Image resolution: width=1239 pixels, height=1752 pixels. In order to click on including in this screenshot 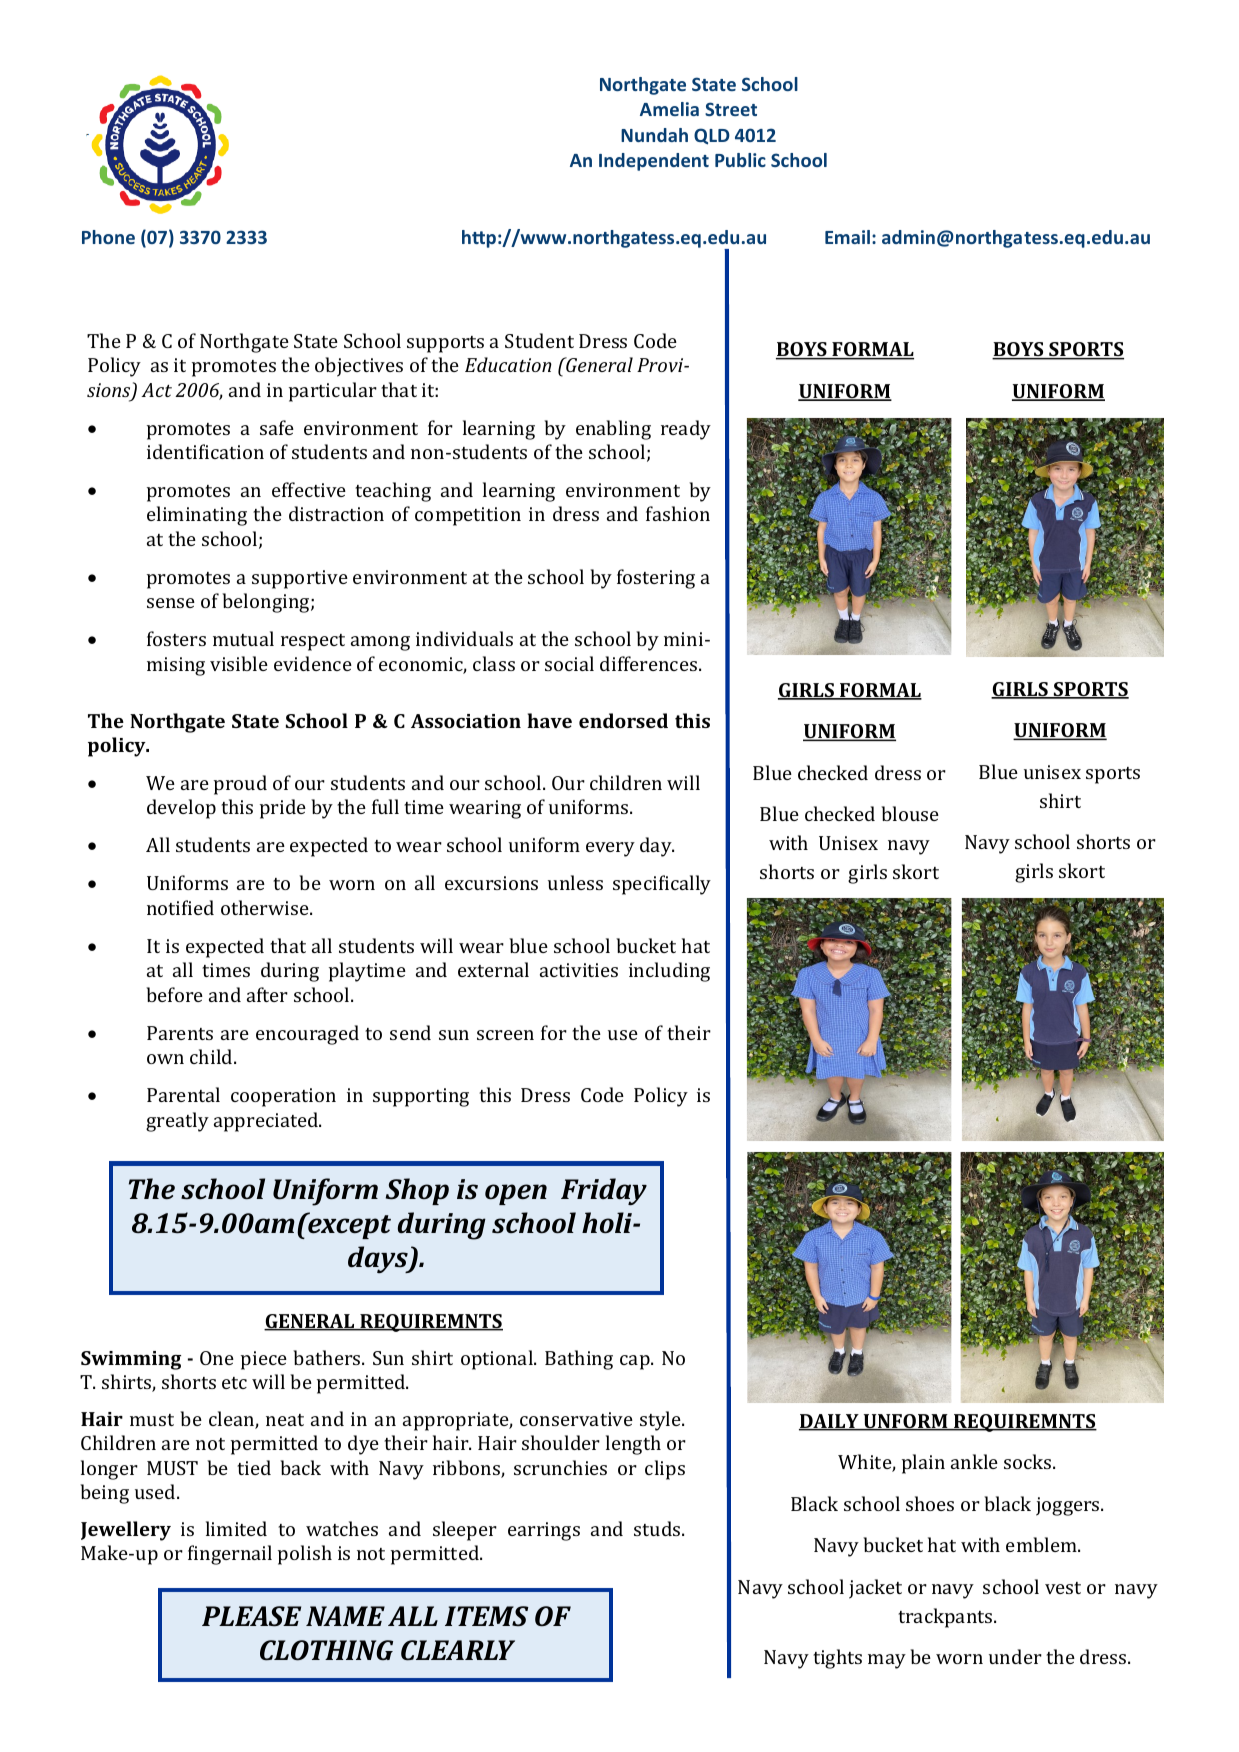, I will do `click(669, 972)`.
